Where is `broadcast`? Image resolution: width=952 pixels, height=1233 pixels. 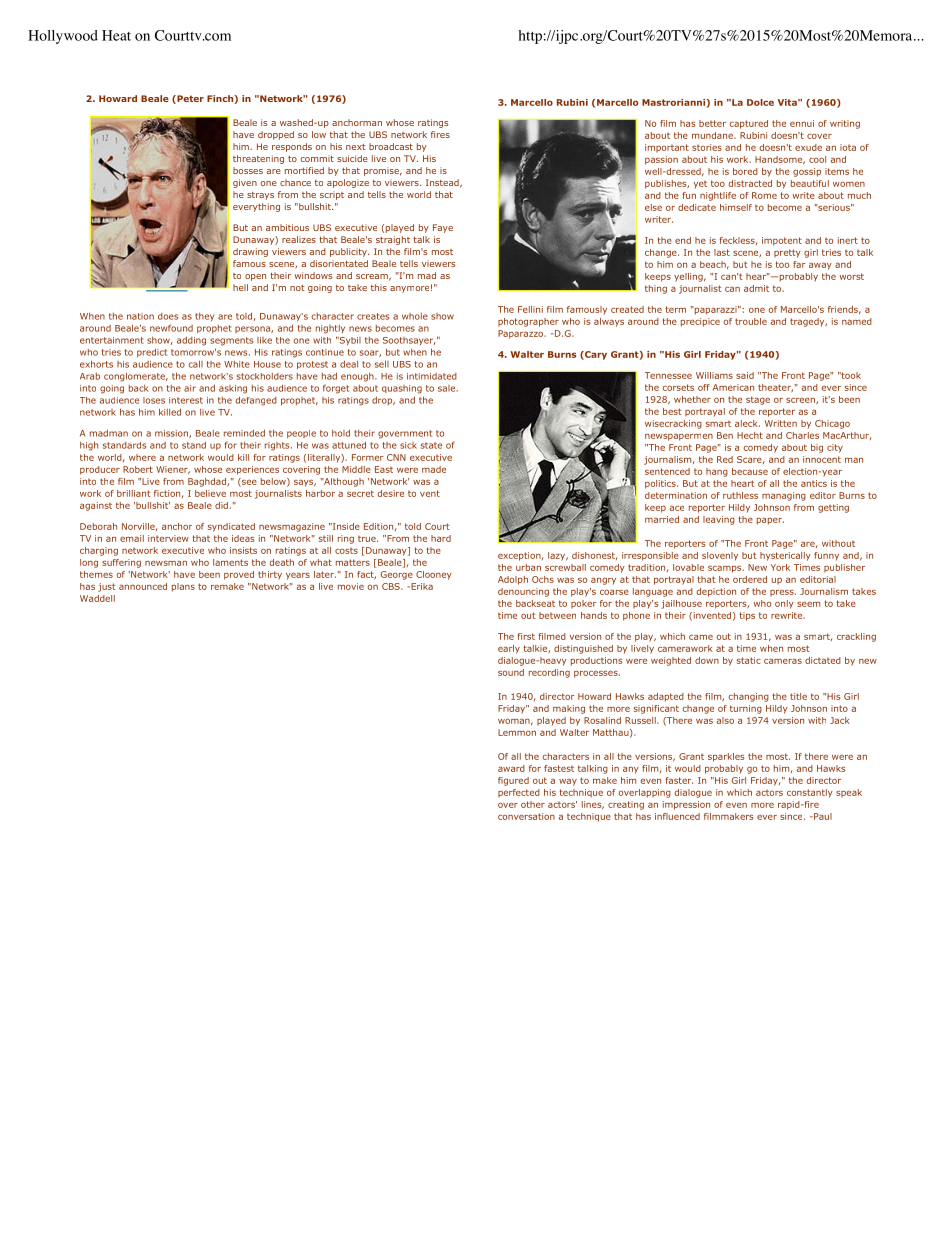
broadcast is located at coordinates (391, 146).
